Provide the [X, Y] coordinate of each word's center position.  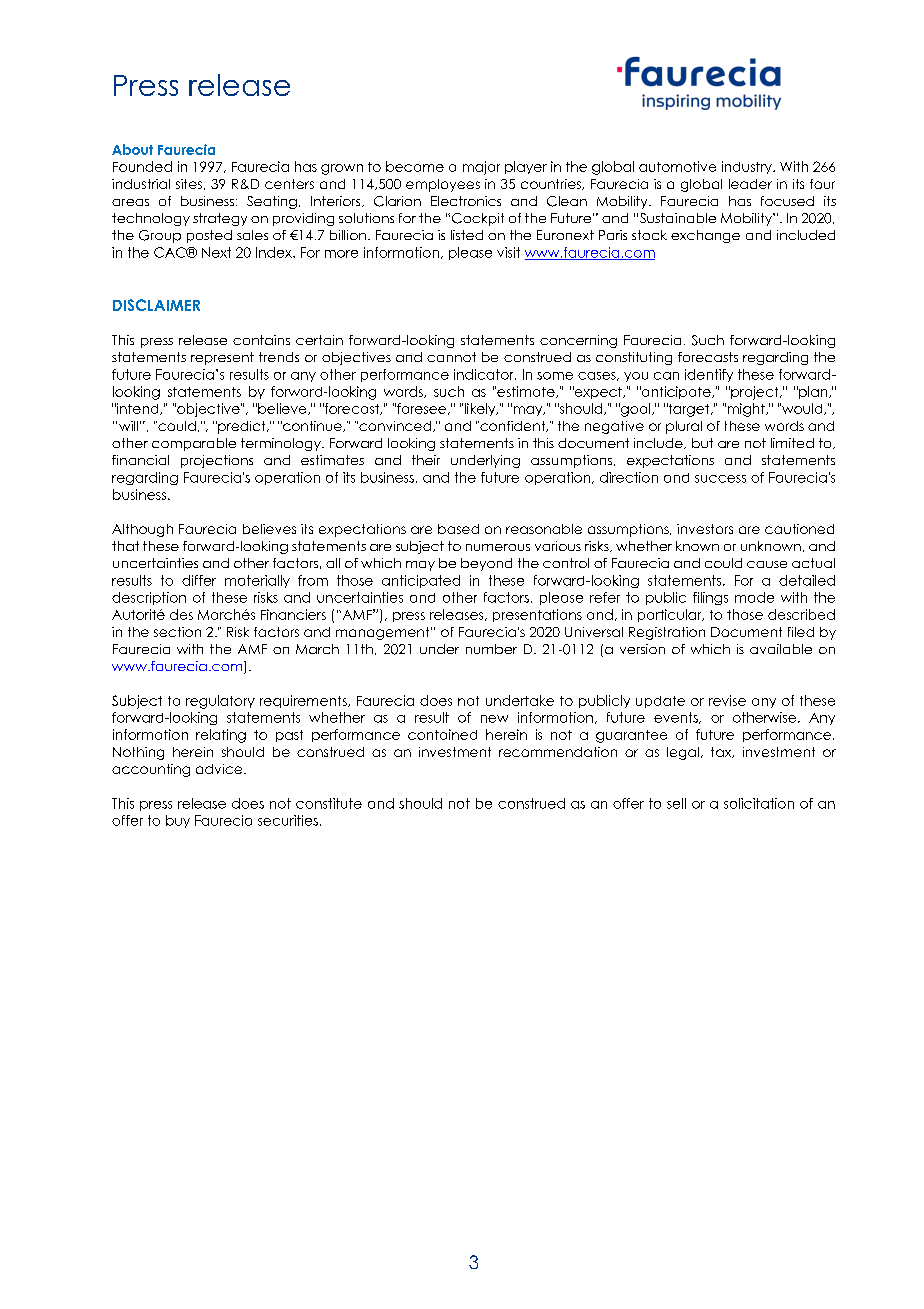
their [426, 460]
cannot [451, 357]
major [481, 168]
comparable [194, 444]
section [177, 632]
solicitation [759, 803]
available [781, 649]
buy [178, 821]
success [720, 479]
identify [709, 375]
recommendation [558, 752]
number [491, 649]
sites [190, 184]
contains [261, 340]
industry [748, 167]
